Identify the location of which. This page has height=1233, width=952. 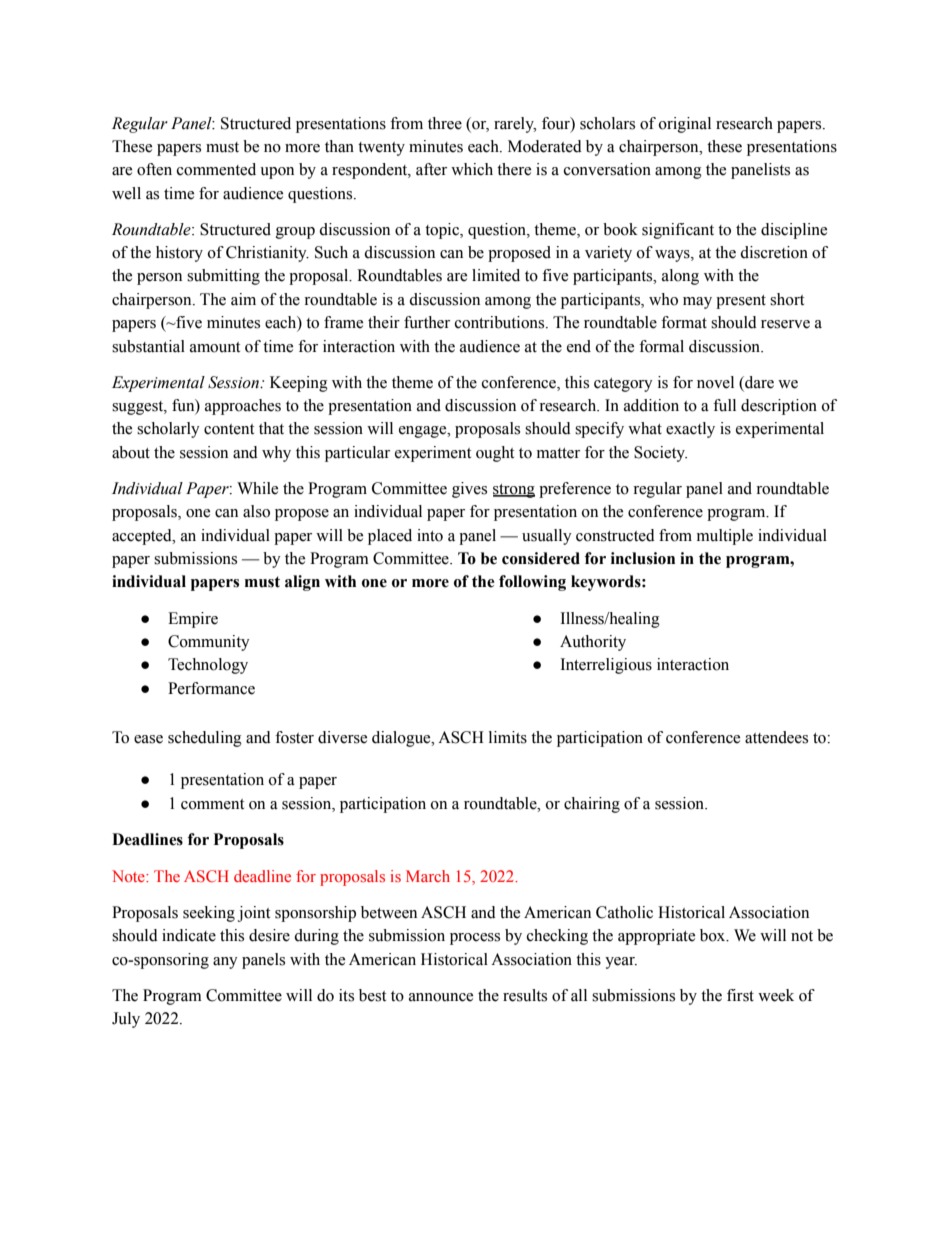
(472, 169).
